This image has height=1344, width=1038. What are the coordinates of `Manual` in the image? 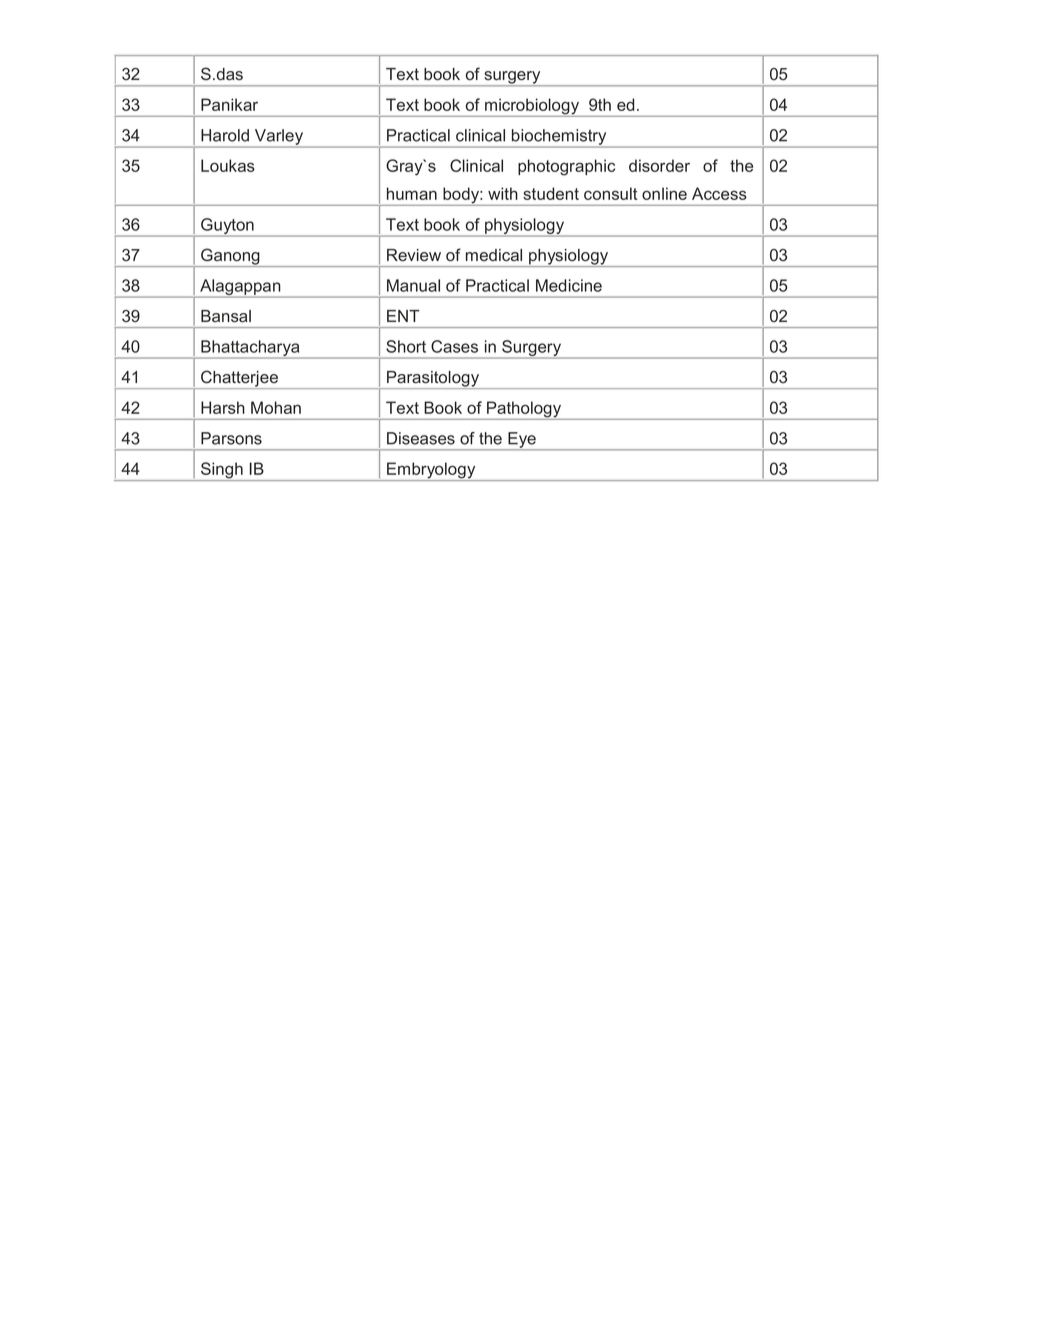 It's located at (413, 285).
